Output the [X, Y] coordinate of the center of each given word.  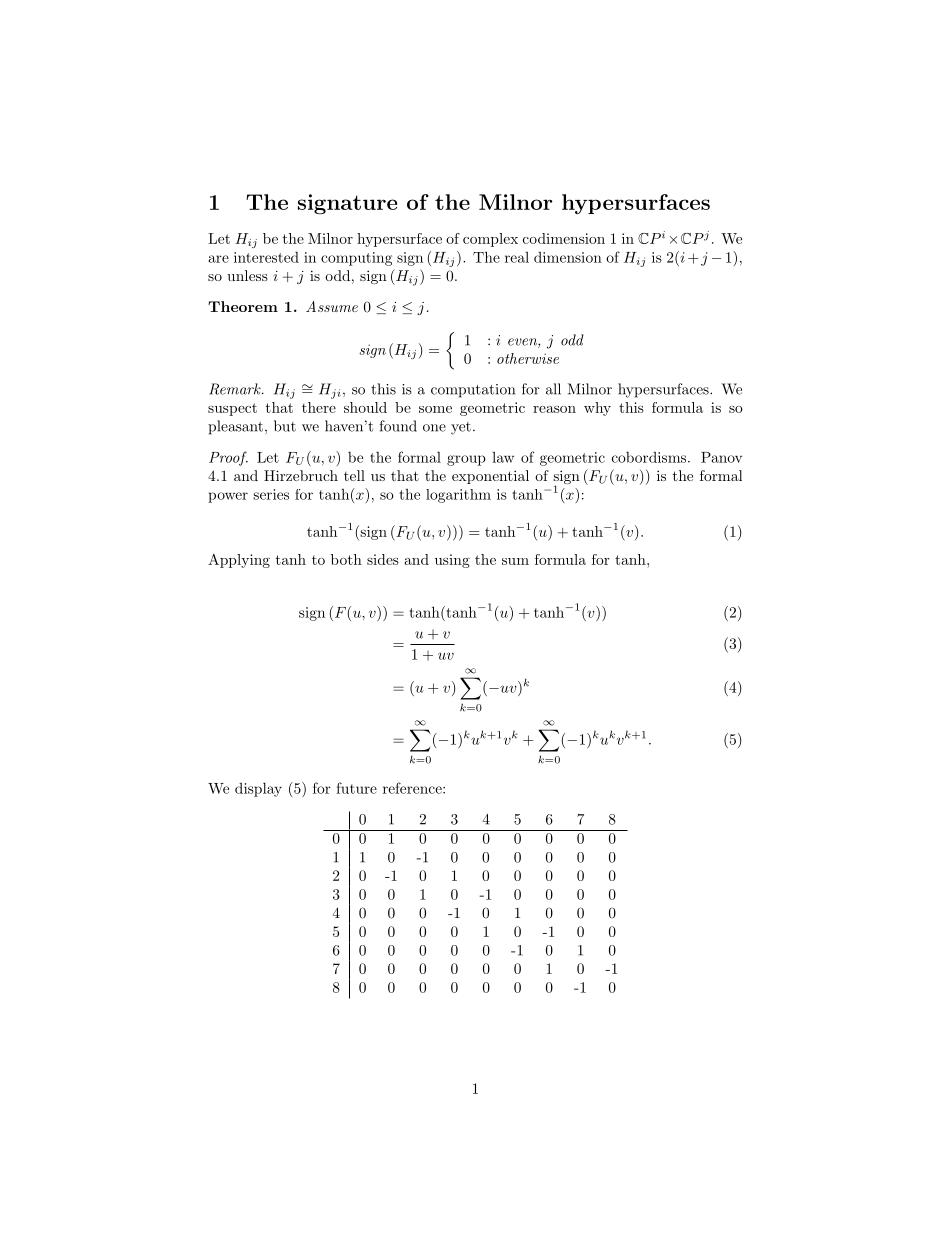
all [553, 389]
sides [383, 559]
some [435, 409]
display [258, 789]
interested [266, 257]
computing [356, 259]
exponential [490, 477]
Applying [239, 561]
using [452, 561]
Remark [236, 389]
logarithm [458, 496]
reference [413, 788]
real [517, 257]
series [271, 494]
